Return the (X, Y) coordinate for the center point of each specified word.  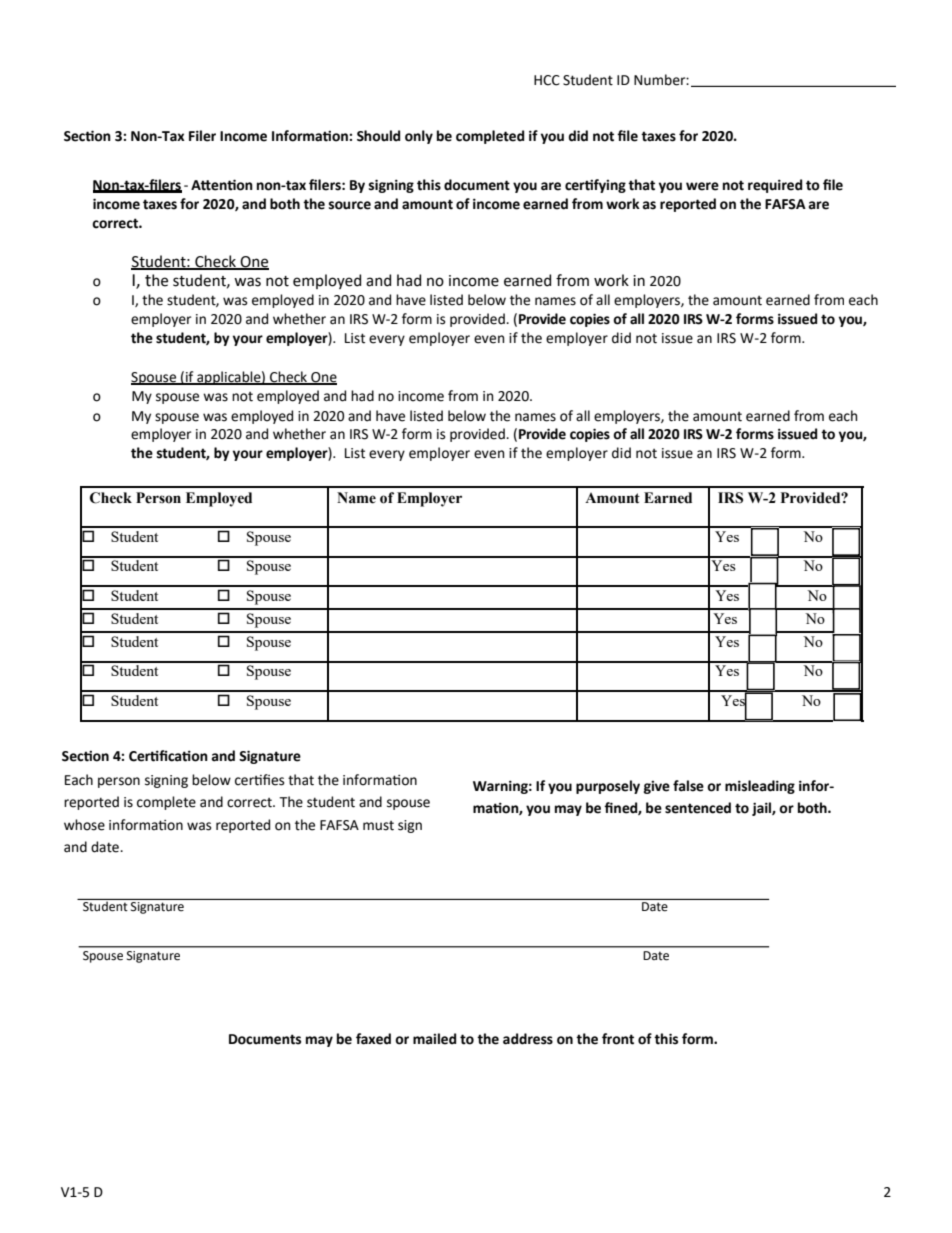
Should (378, 136)
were (702, 186)
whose (84, 825)
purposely (608, 787)
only (419, 137)
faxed (373, 1039)
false (688, 786)
